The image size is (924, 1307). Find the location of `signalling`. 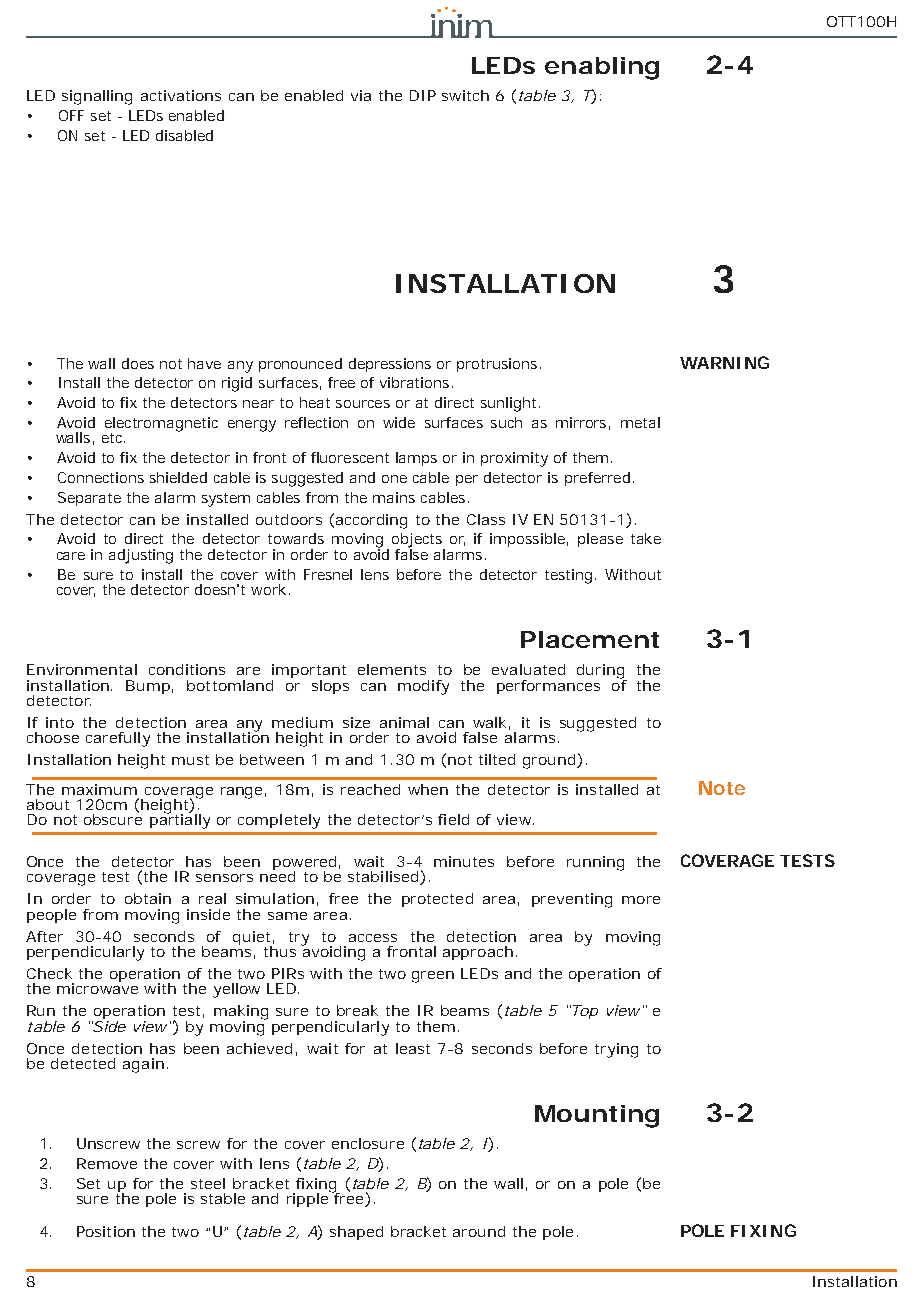

signalling is located at coordinates (97, 97).
